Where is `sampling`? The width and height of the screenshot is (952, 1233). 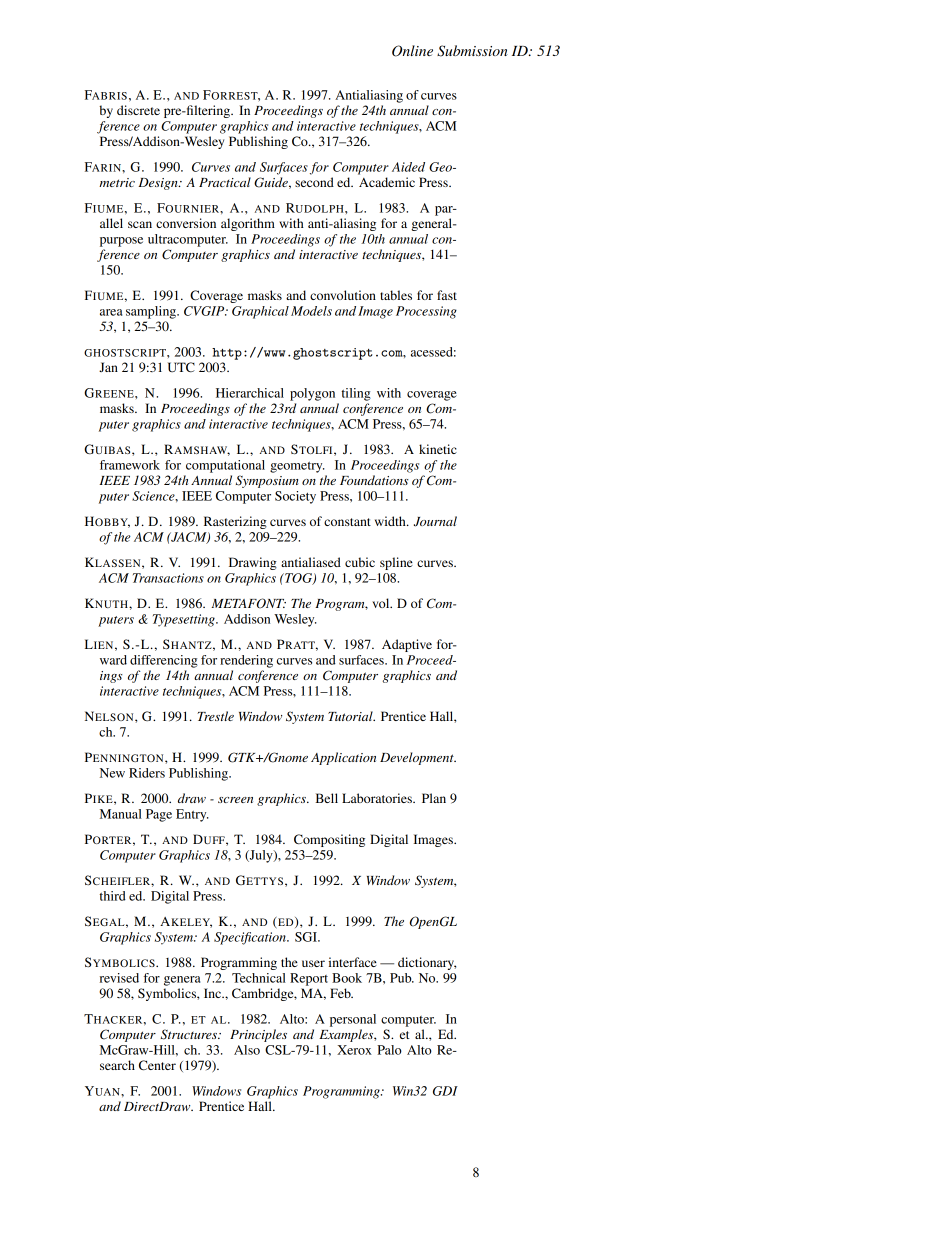
sampling is located at coordinates (152, 312).
